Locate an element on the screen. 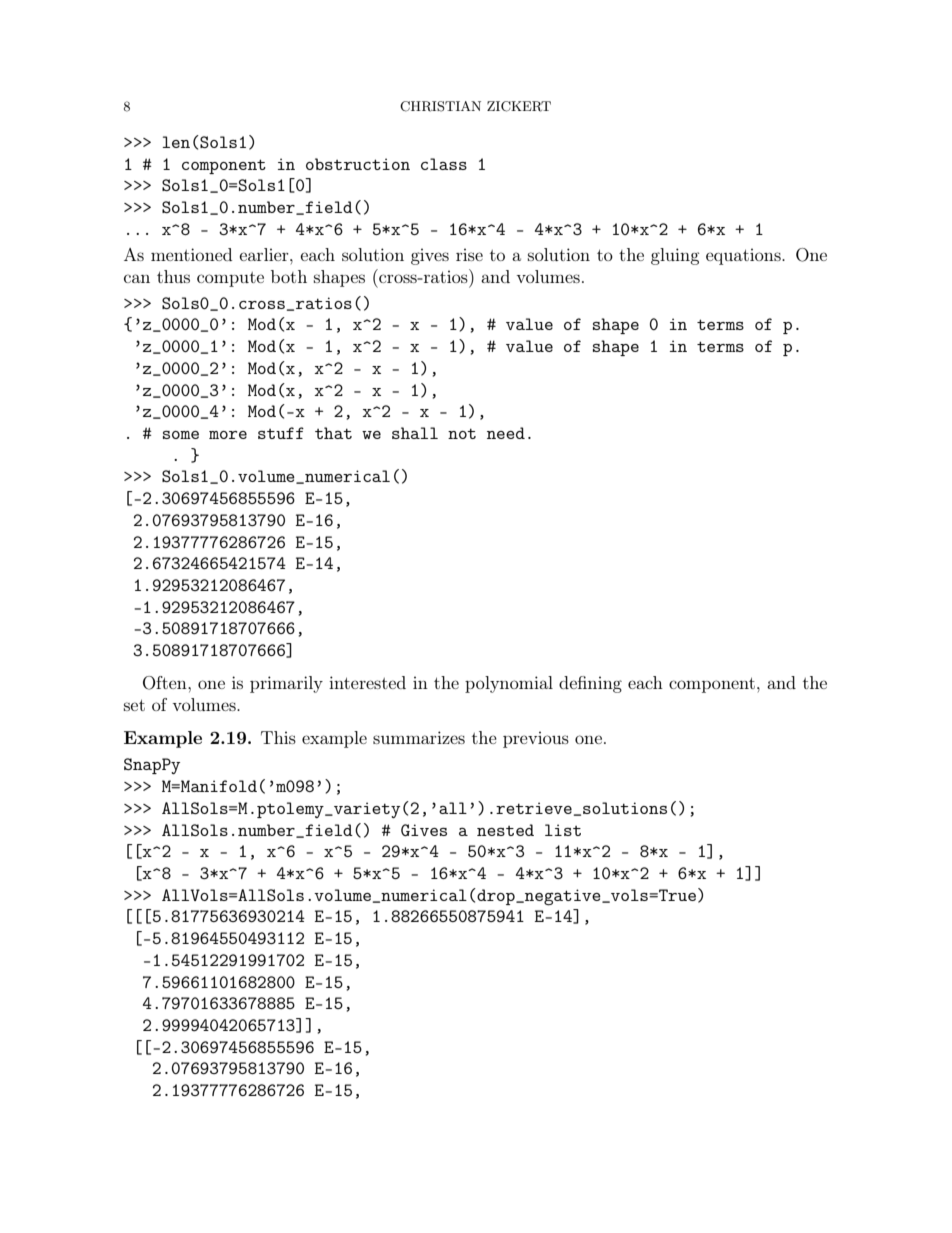 This screenshot has width=952, height=1233. need is located at coordinates (506, 433).
